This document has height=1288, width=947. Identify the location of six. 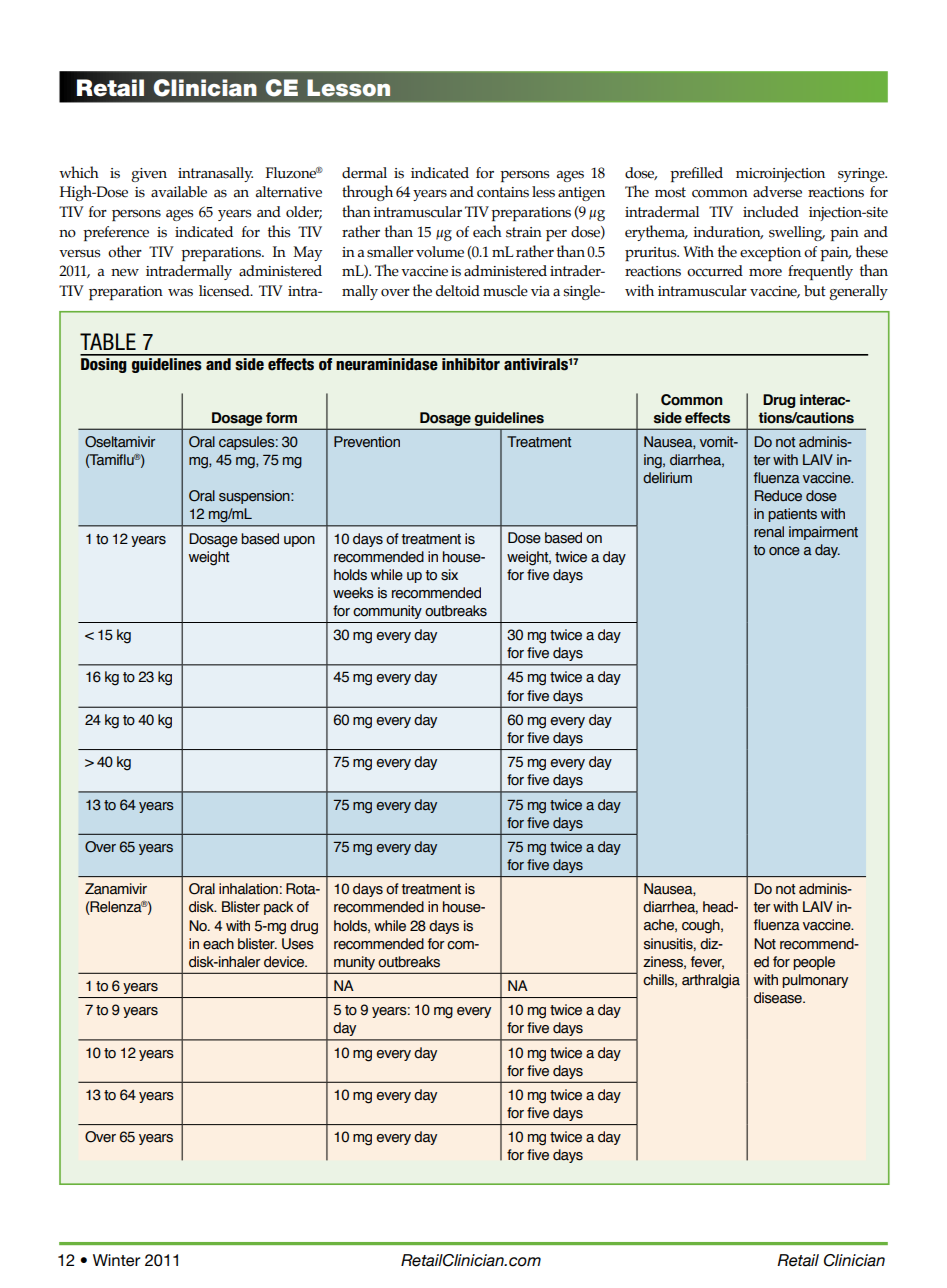
(449, 575).
